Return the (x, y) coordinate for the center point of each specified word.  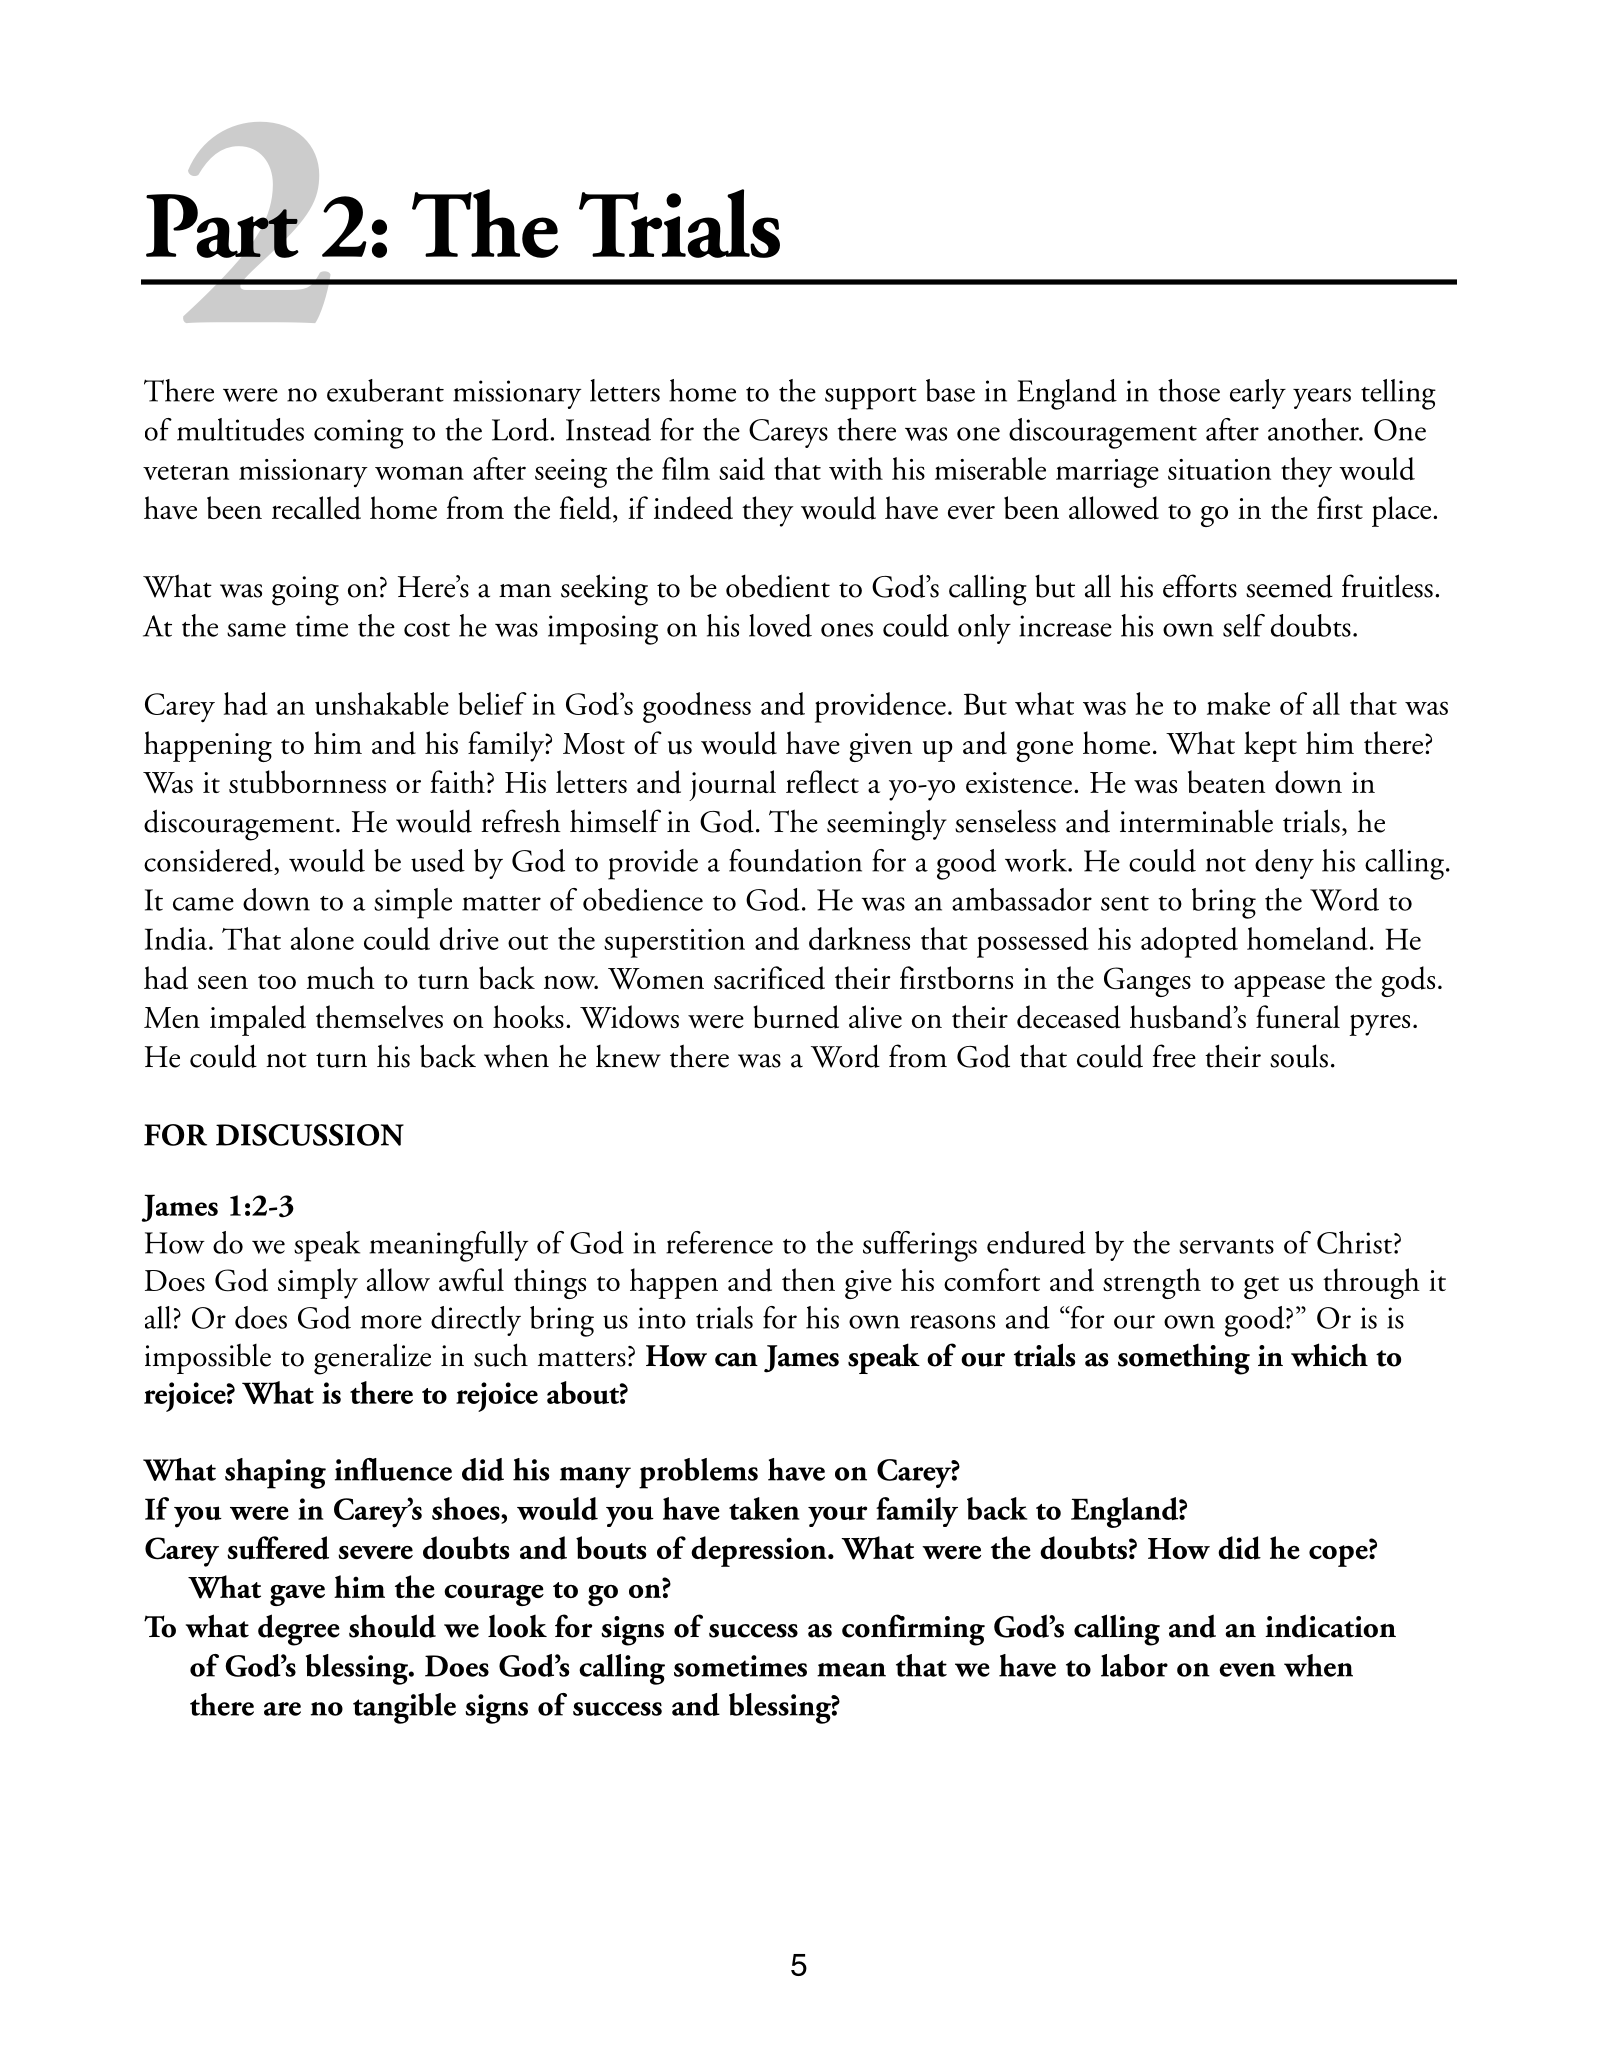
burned (796, 1017)
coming (359, 434)
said (742, 468)
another (1314, 429)
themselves (379, 1016)
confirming (913, 1630)
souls (1299, 1056)
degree (299, 1630)
